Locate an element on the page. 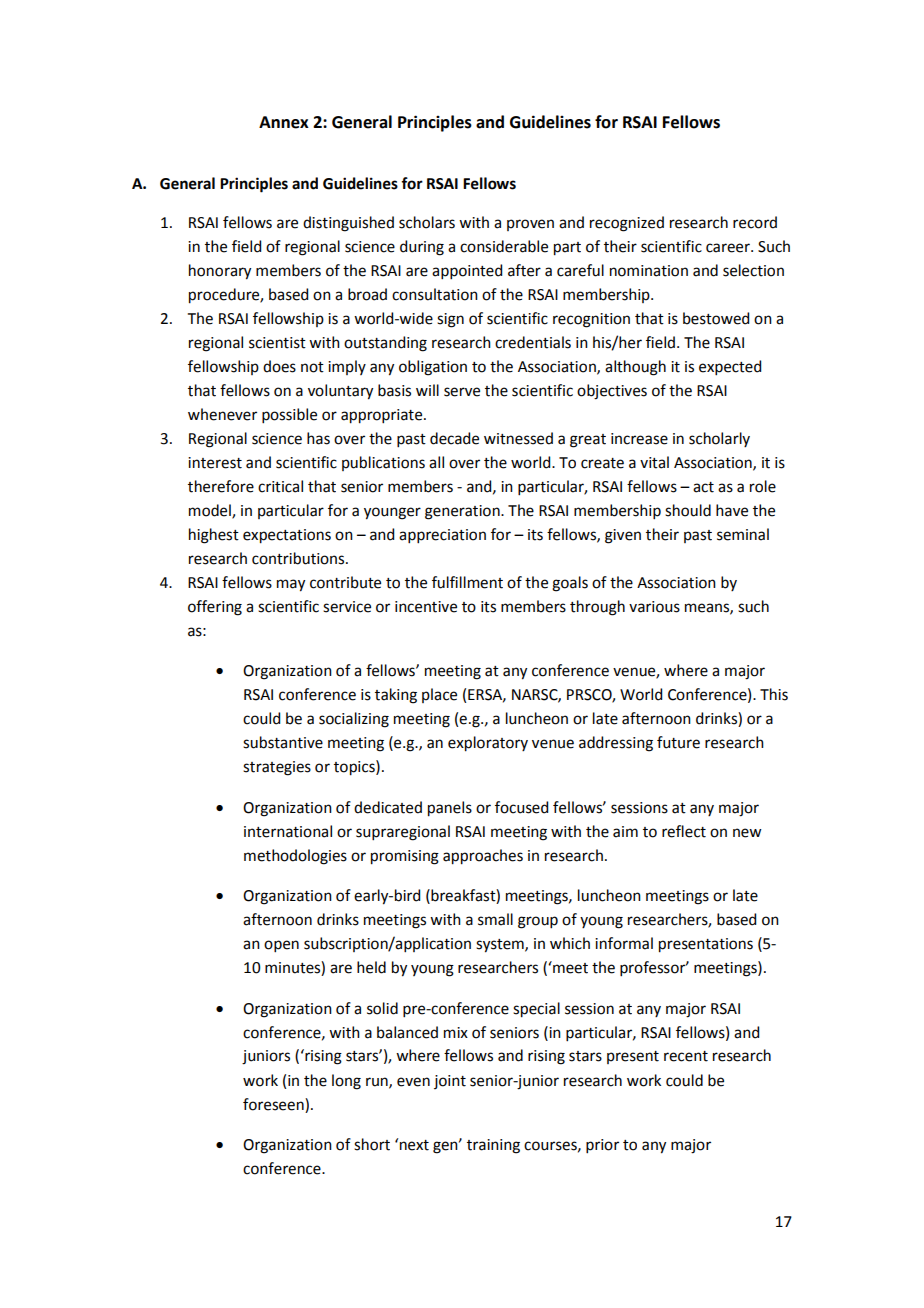 This page has height=1308, width=924. various is located at coordinates (654, 607).
